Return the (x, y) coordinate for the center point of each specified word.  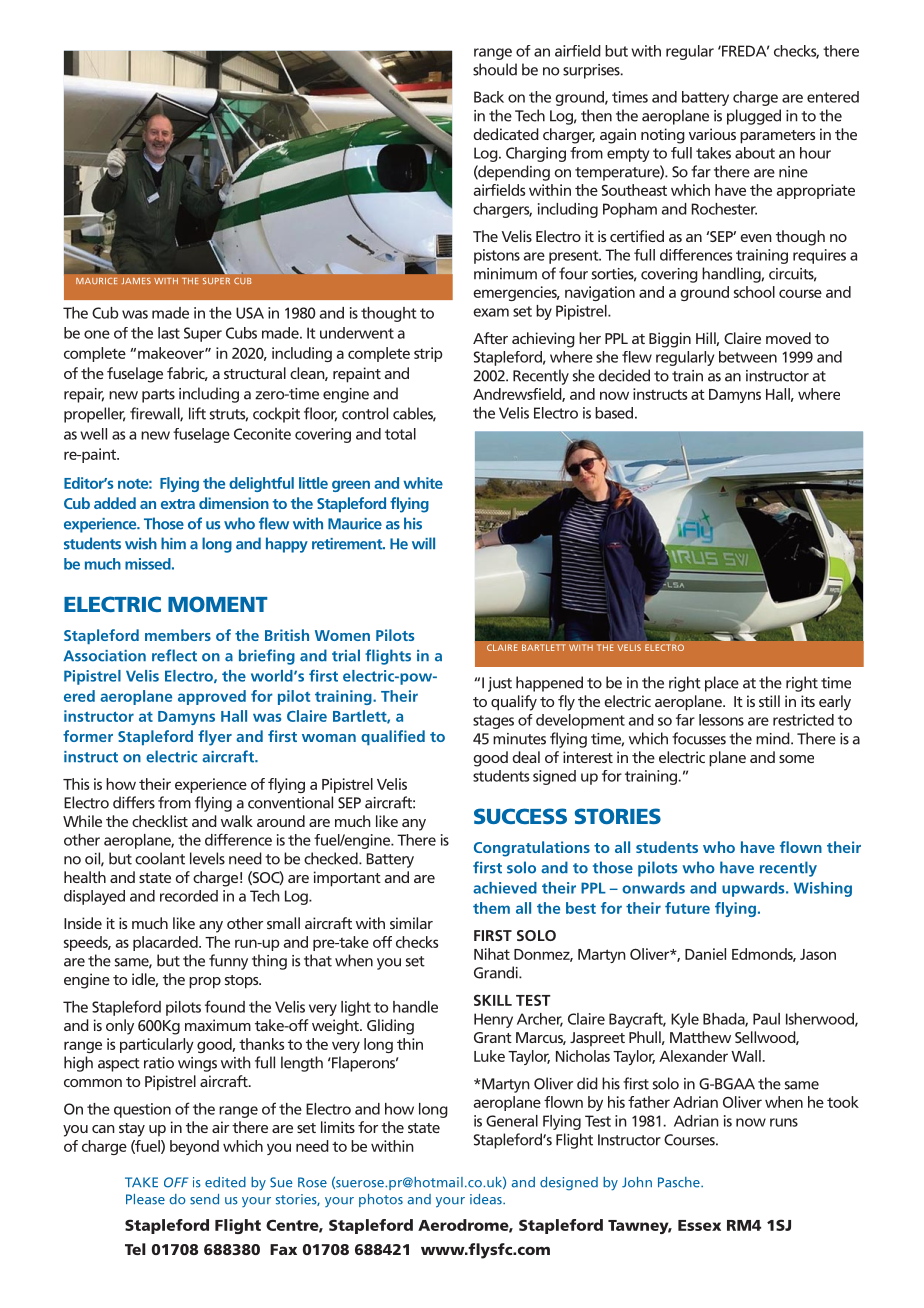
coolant (160, 858)
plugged (754, 117)
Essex (699, 1225)
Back (489, 97)
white (423, 483)
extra (178, 504)
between (748, 357)
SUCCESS (520, 816)
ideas (487, 1199)
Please (145, 1199)
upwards (754, 889)
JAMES (136, 281)
